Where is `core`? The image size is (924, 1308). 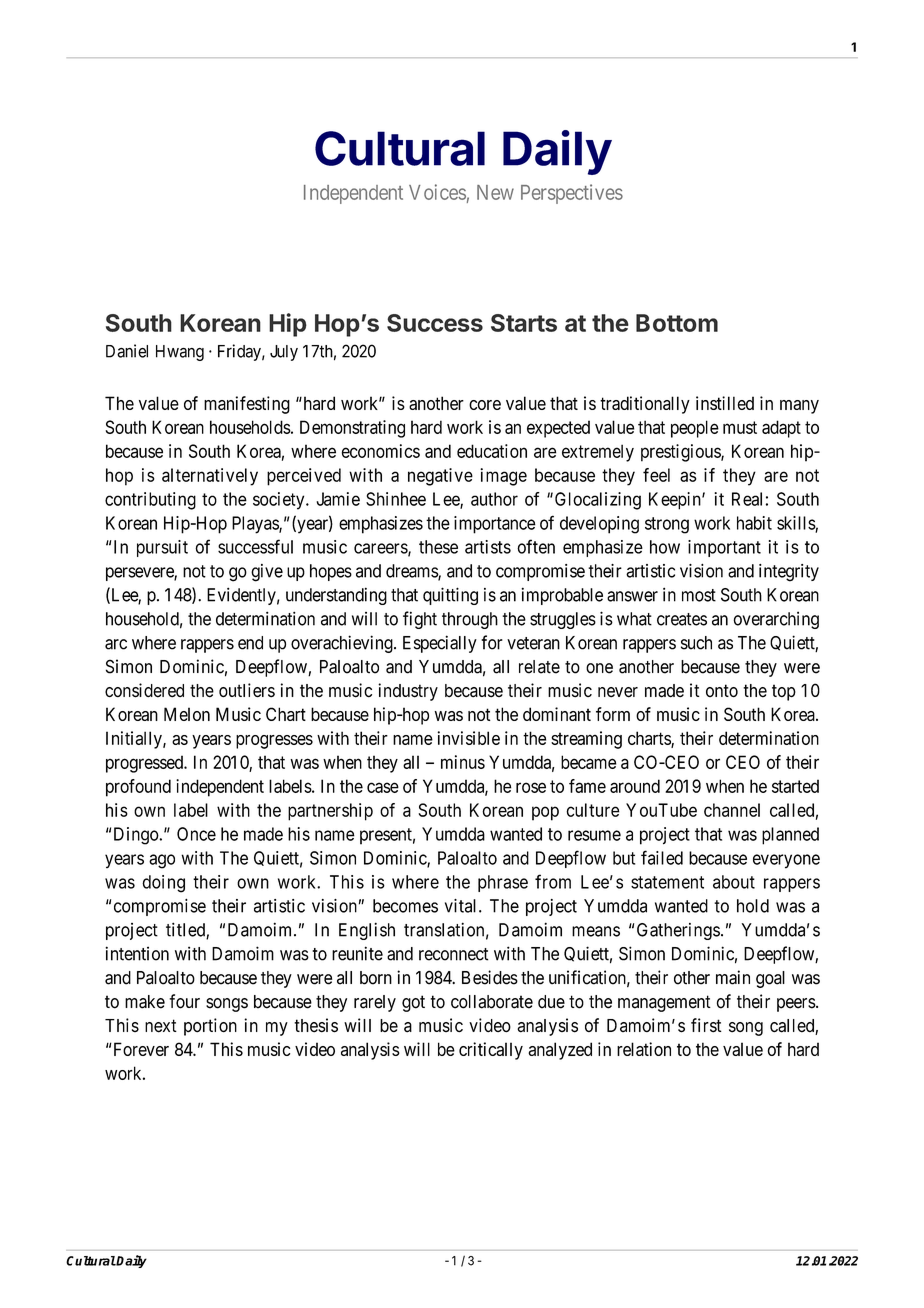
core is located at coordinates (485, 405).
